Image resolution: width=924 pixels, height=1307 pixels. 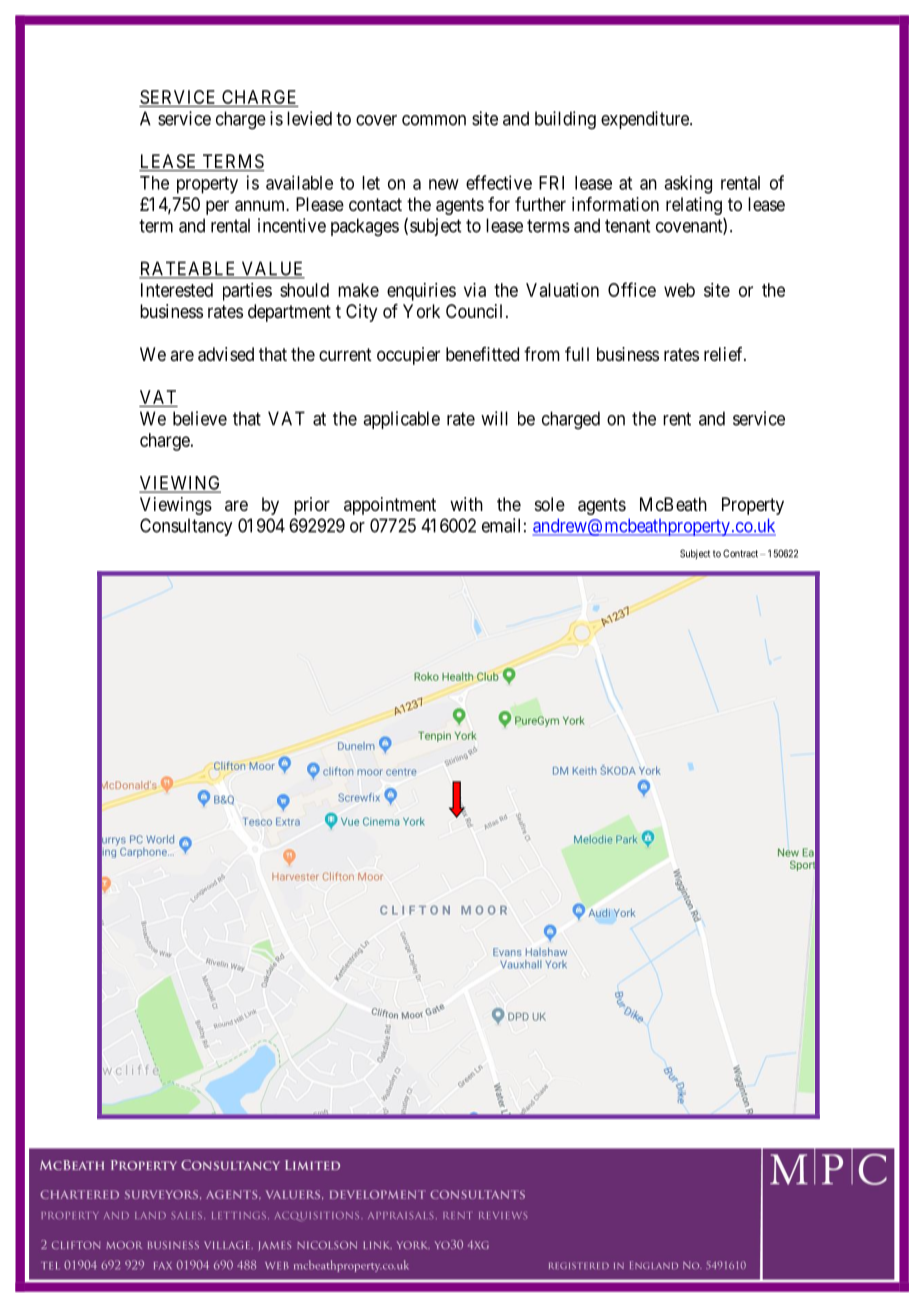 I want to click on believe, so click(x=200, y=418).
